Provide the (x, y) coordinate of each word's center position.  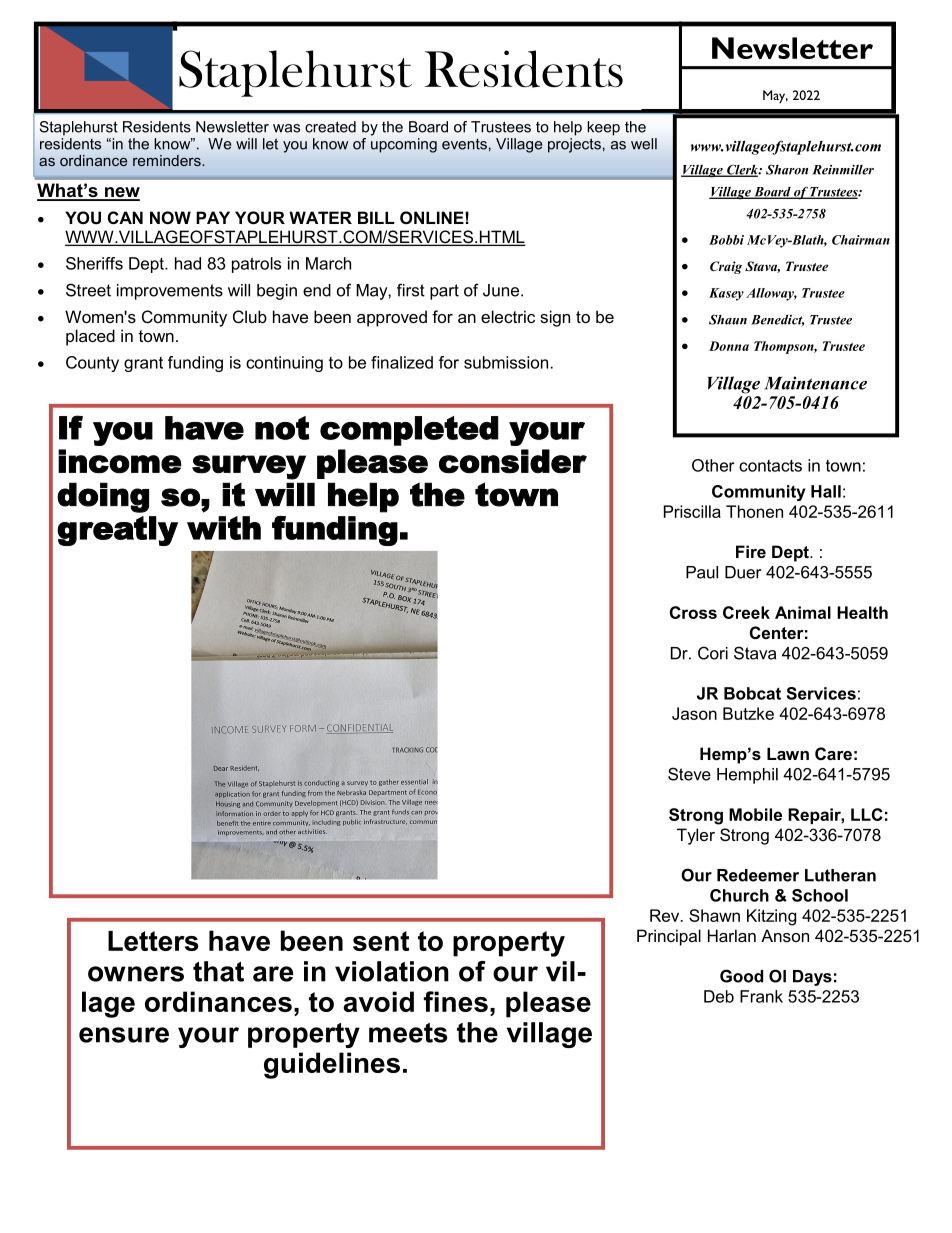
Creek (746, 612)
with (224, 528)
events (464, 144)
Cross (693, 612)
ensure (124, 1035)
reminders (168, 160)
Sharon (787, 170)
